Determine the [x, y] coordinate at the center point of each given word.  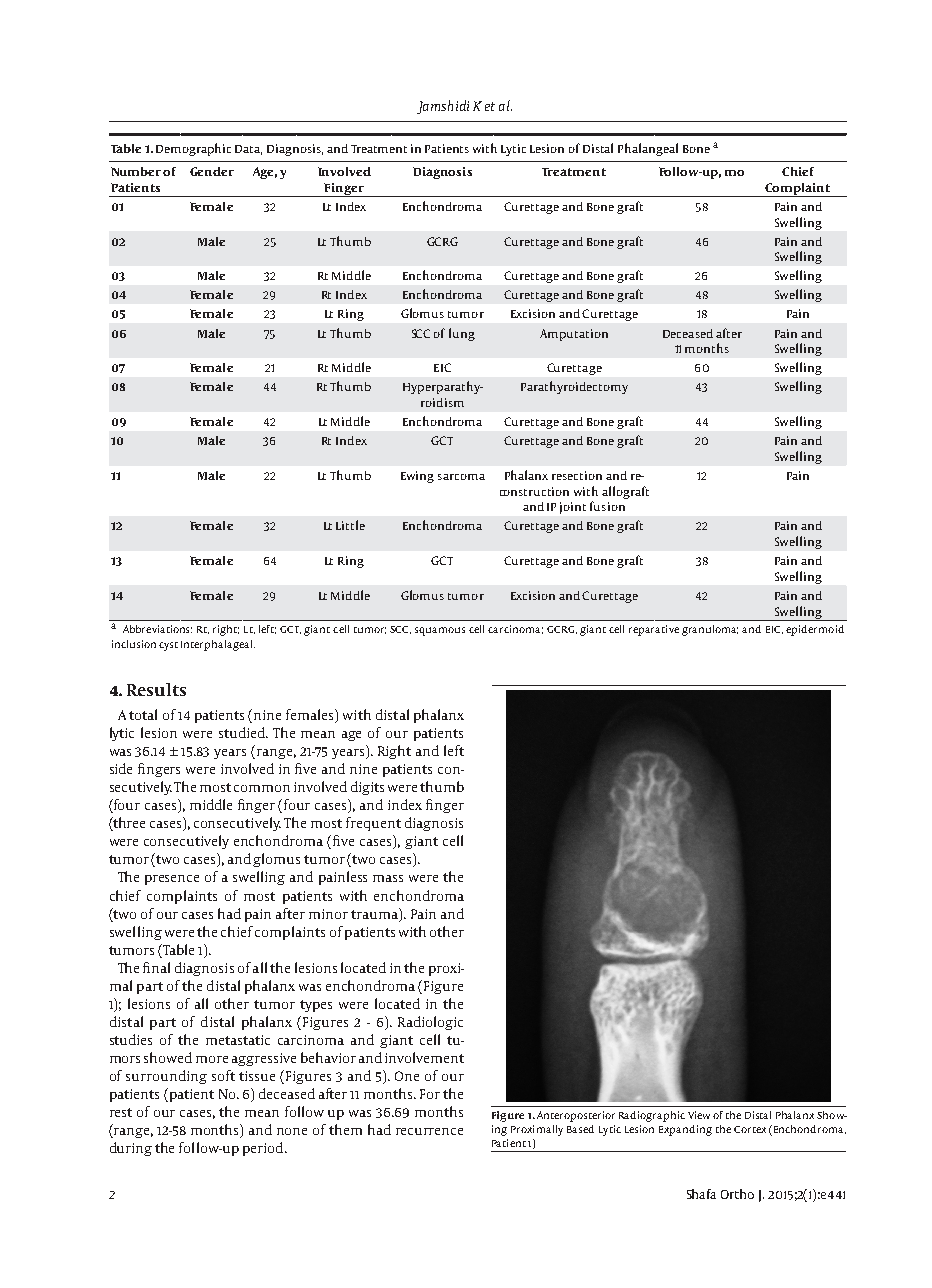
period [264, 1149]
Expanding [685, 1130]
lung [462, 334]
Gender [212, 171]
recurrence [429, 1131]
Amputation [574, 335]
